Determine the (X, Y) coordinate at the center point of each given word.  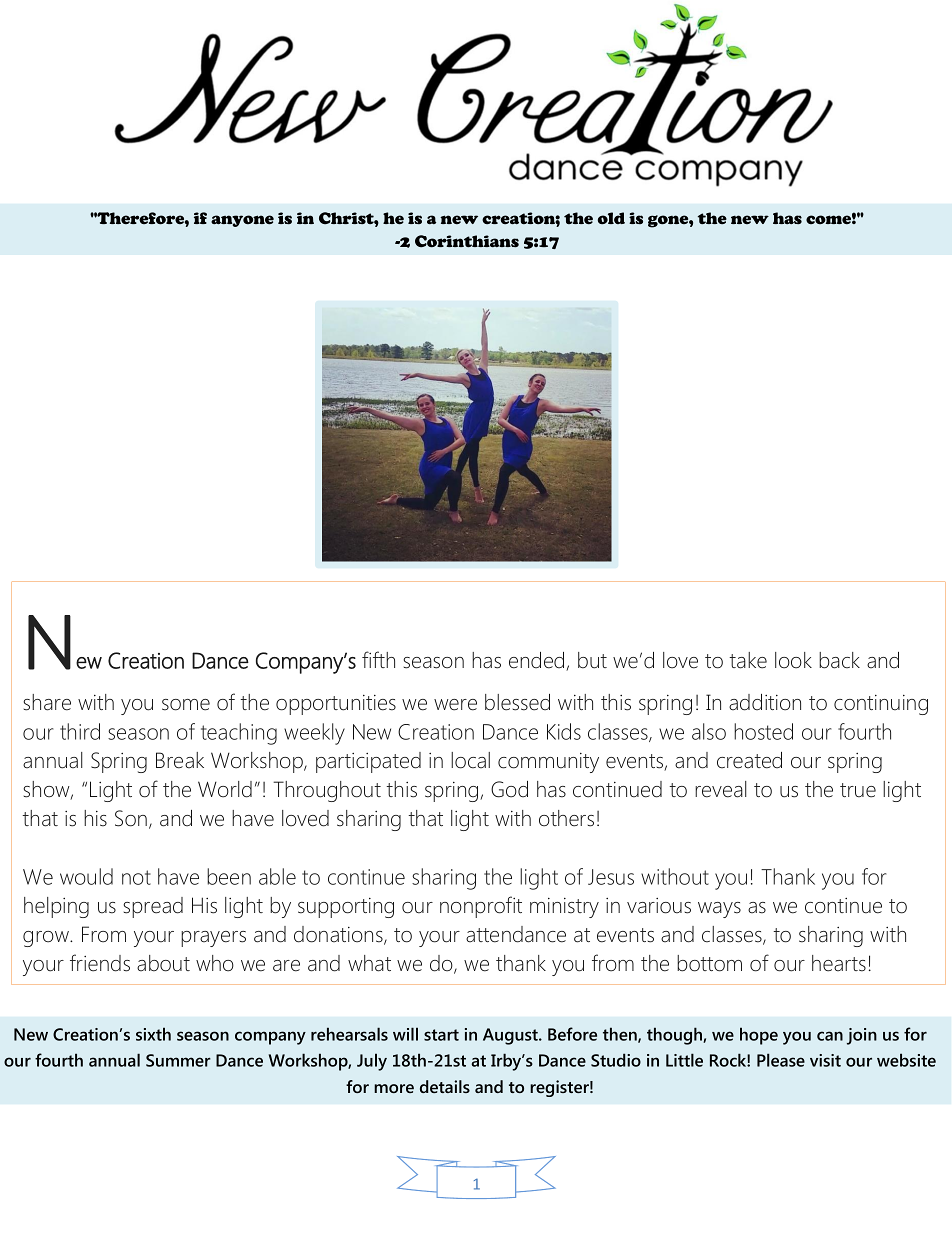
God (509, 789)
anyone (242, 221)
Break (180, 760)
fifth (378, 659)
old (611, 218)
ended (538, 661)
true (858, 790)
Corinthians (467, 241)
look (793, 660)
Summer (178, 1060)
